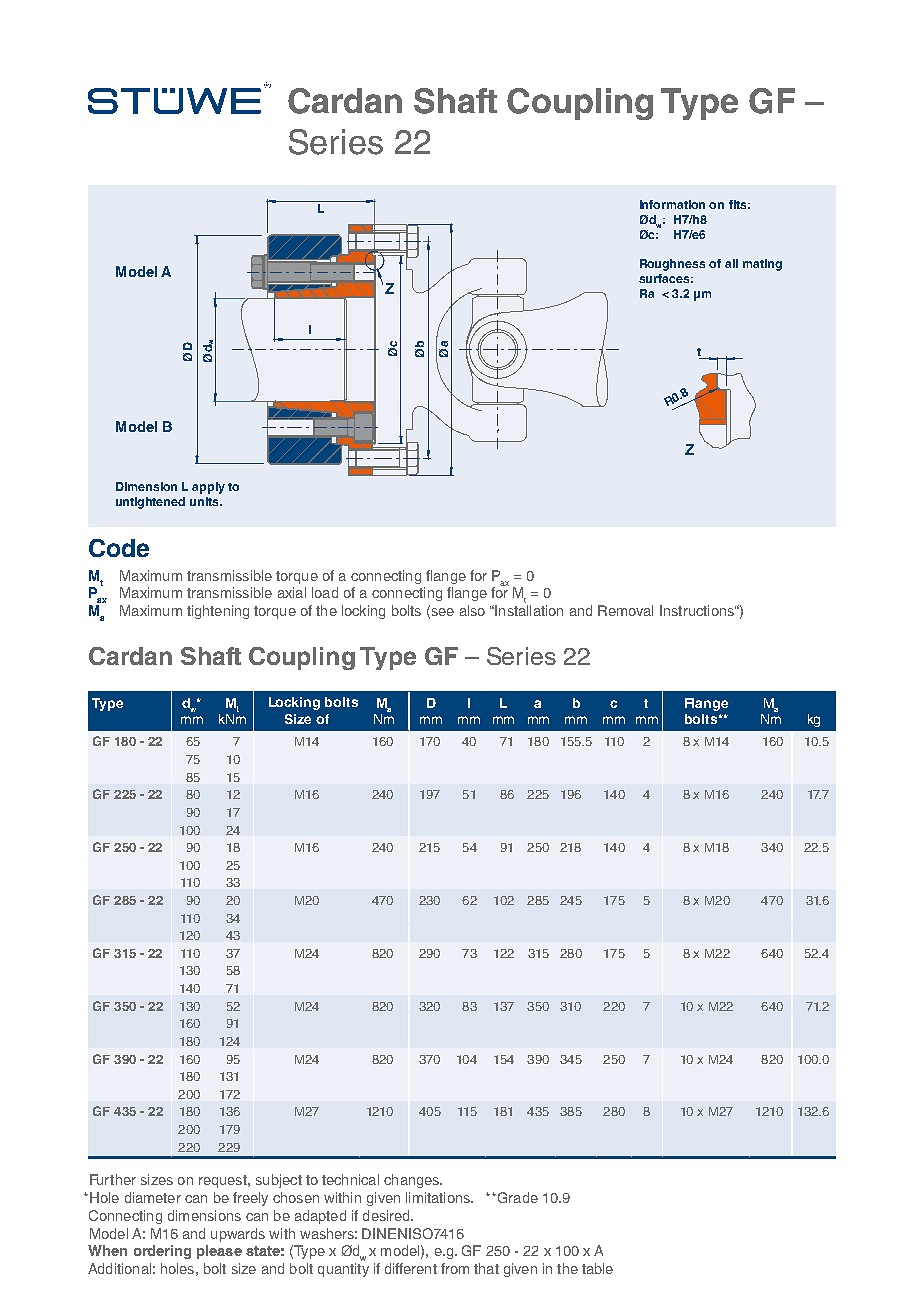  Describe the element at coordinates (516, 1197) in the screenshot. I see `Grade` at that location.
